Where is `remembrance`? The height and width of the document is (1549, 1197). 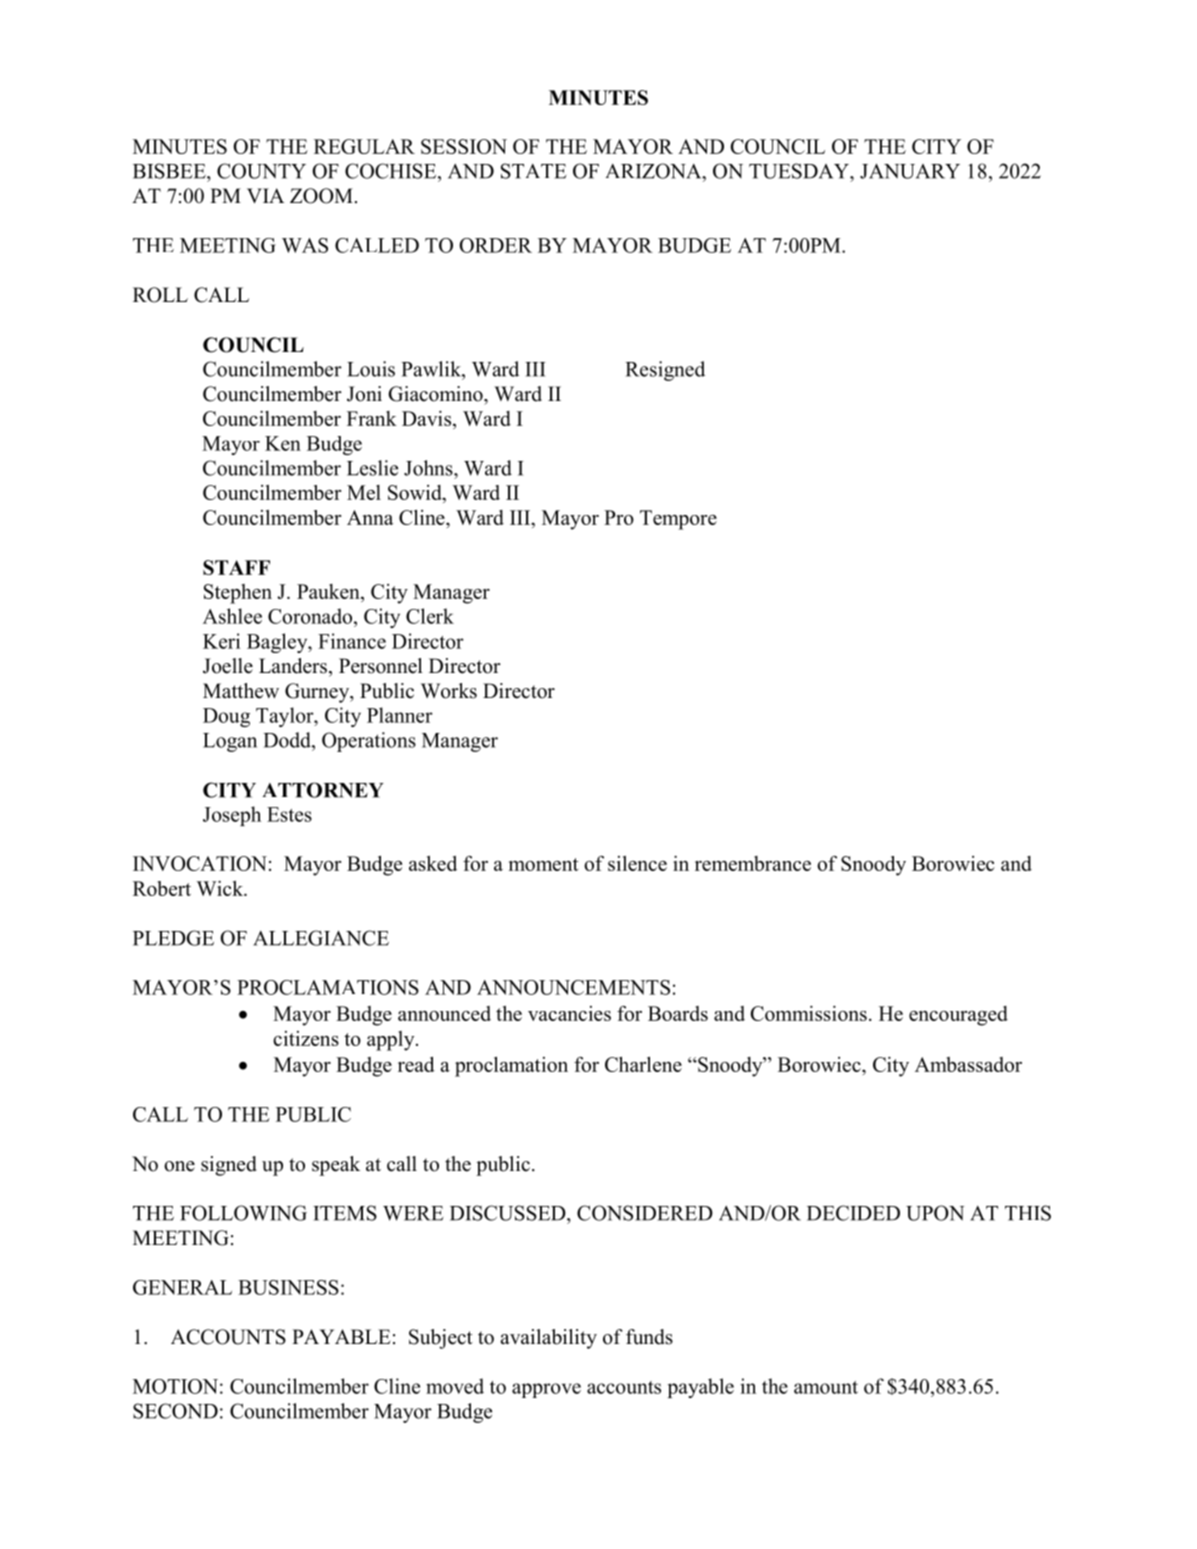
remembrance is located at coordinates (753, 863).
